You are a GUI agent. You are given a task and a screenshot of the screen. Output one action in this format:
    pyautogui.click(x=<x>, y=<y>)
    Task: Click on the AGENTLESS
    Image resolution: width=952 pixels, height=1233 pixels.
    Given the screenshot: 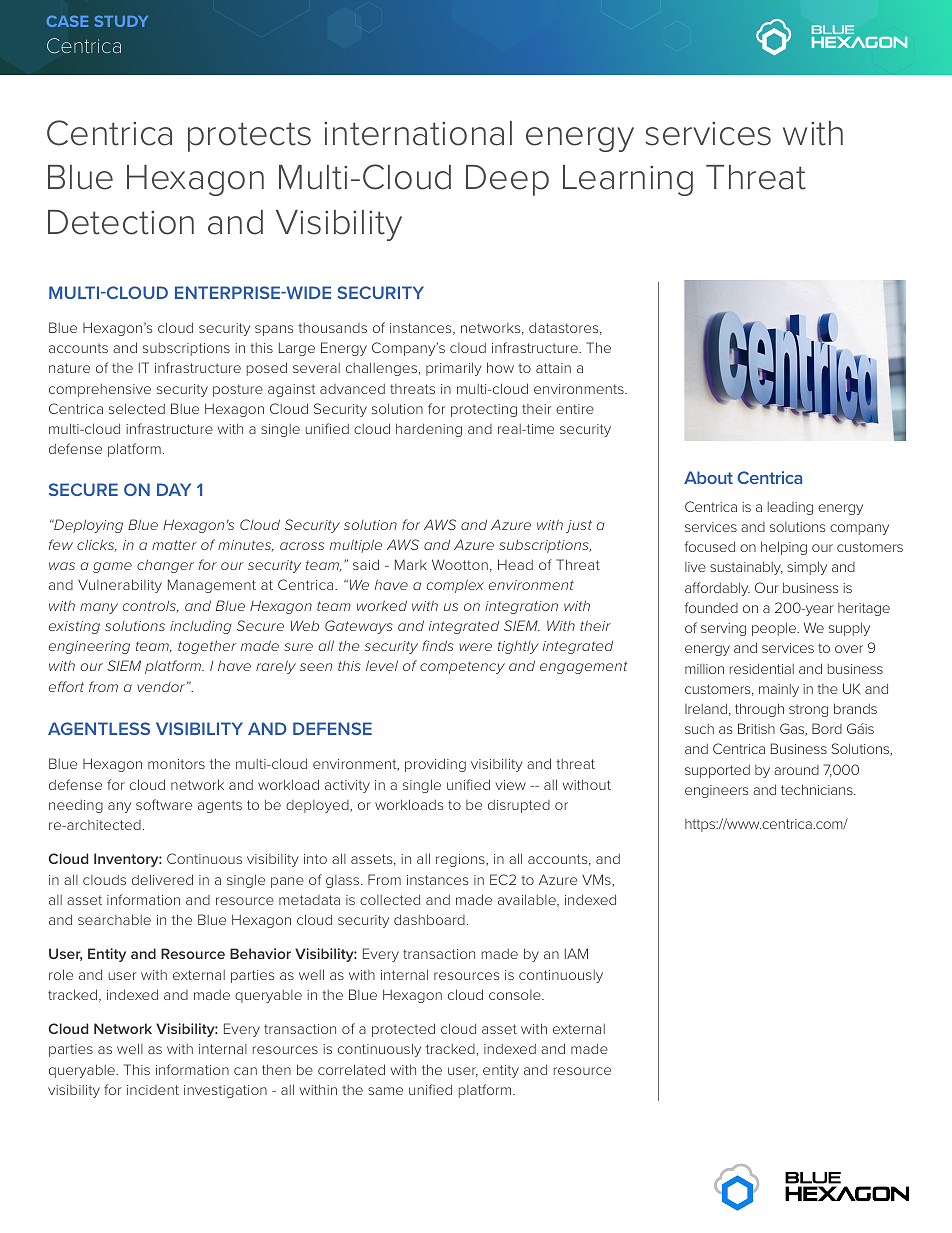 What is the action you would take?
    pyautogui.click(x=99, y=728)
